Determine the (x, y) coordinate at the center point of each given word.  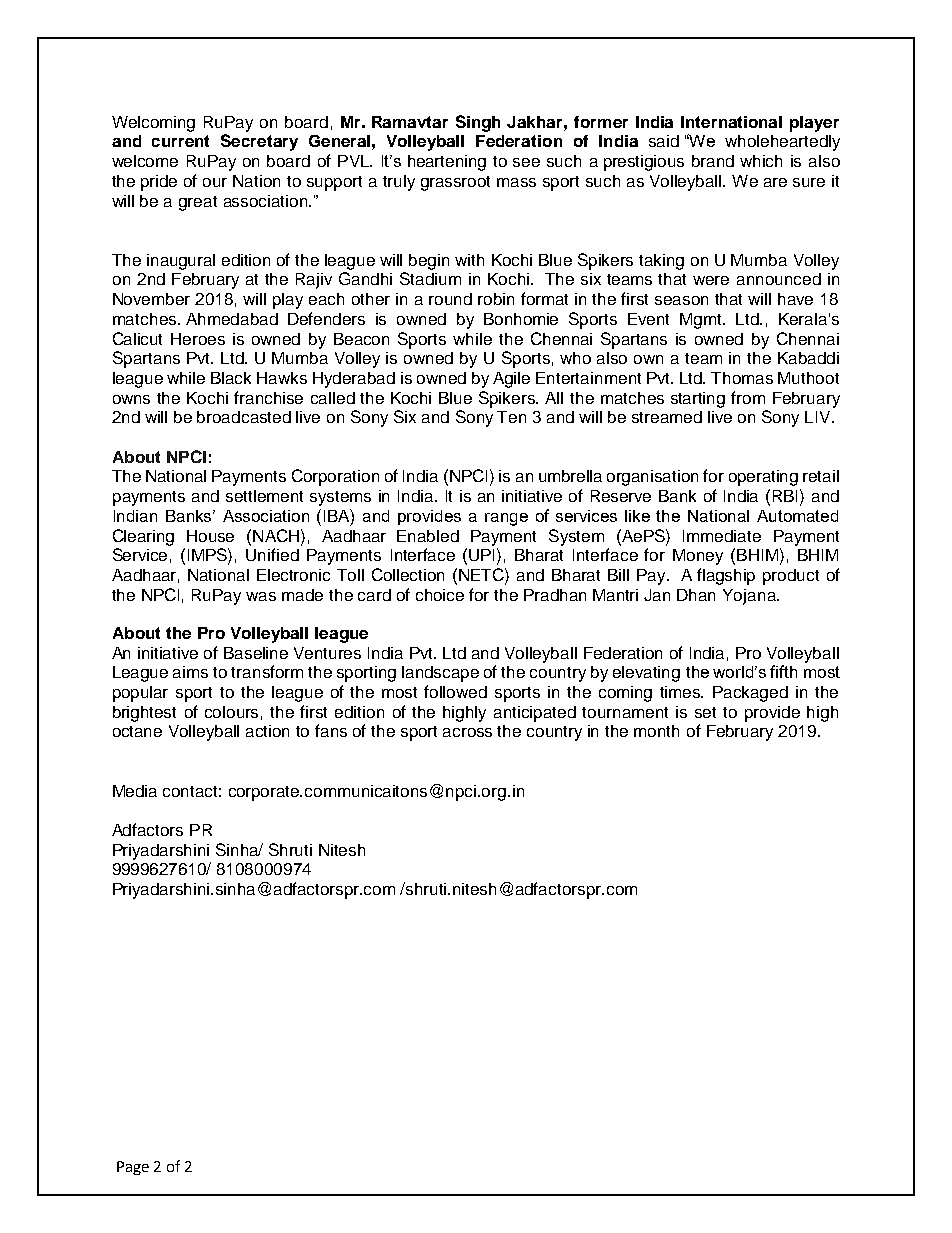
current (180, 141)
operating (763, 478)
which (761, 161)
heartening (447, 163)
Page (133, 1168)
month (656, 731)
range (506, 519)
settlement (264, 496)
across (467, 732)
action (267, 731)
